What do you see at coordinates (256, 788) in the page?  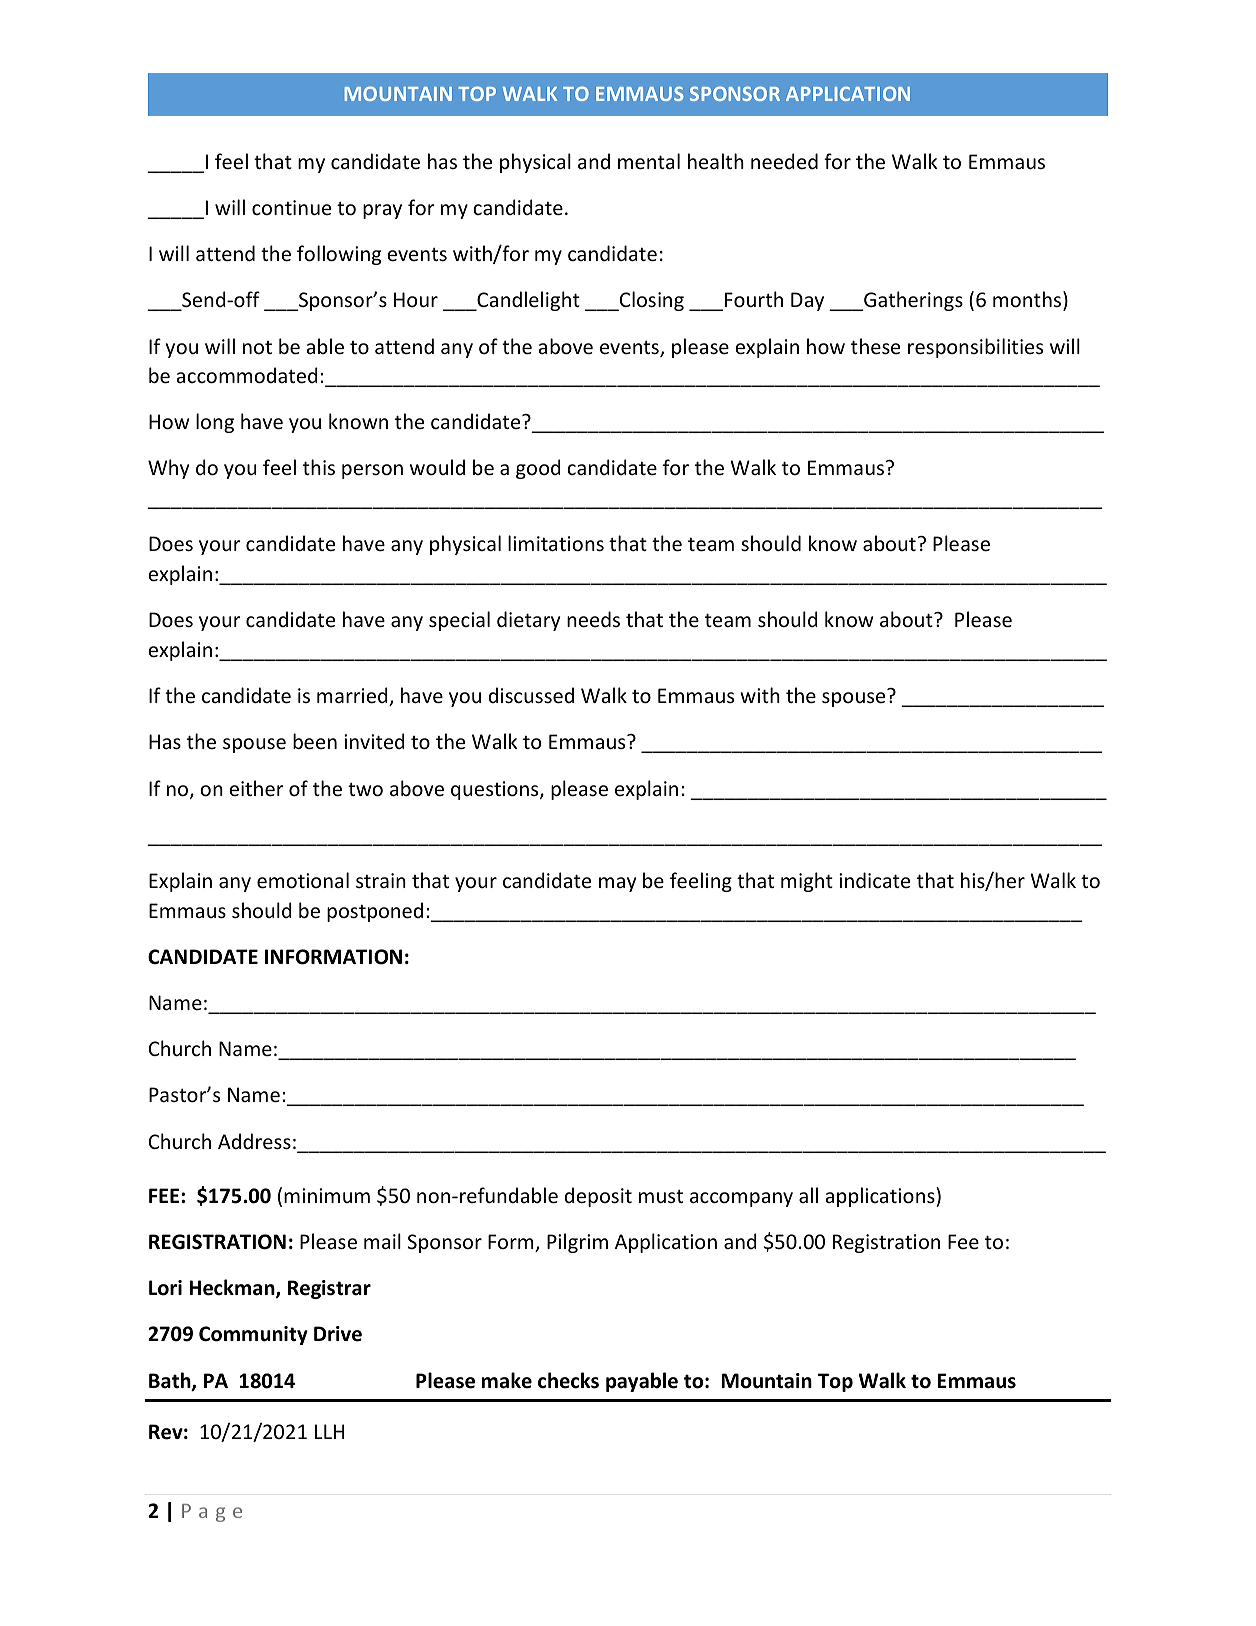 I see `either` at bounding box center [256, 788].
